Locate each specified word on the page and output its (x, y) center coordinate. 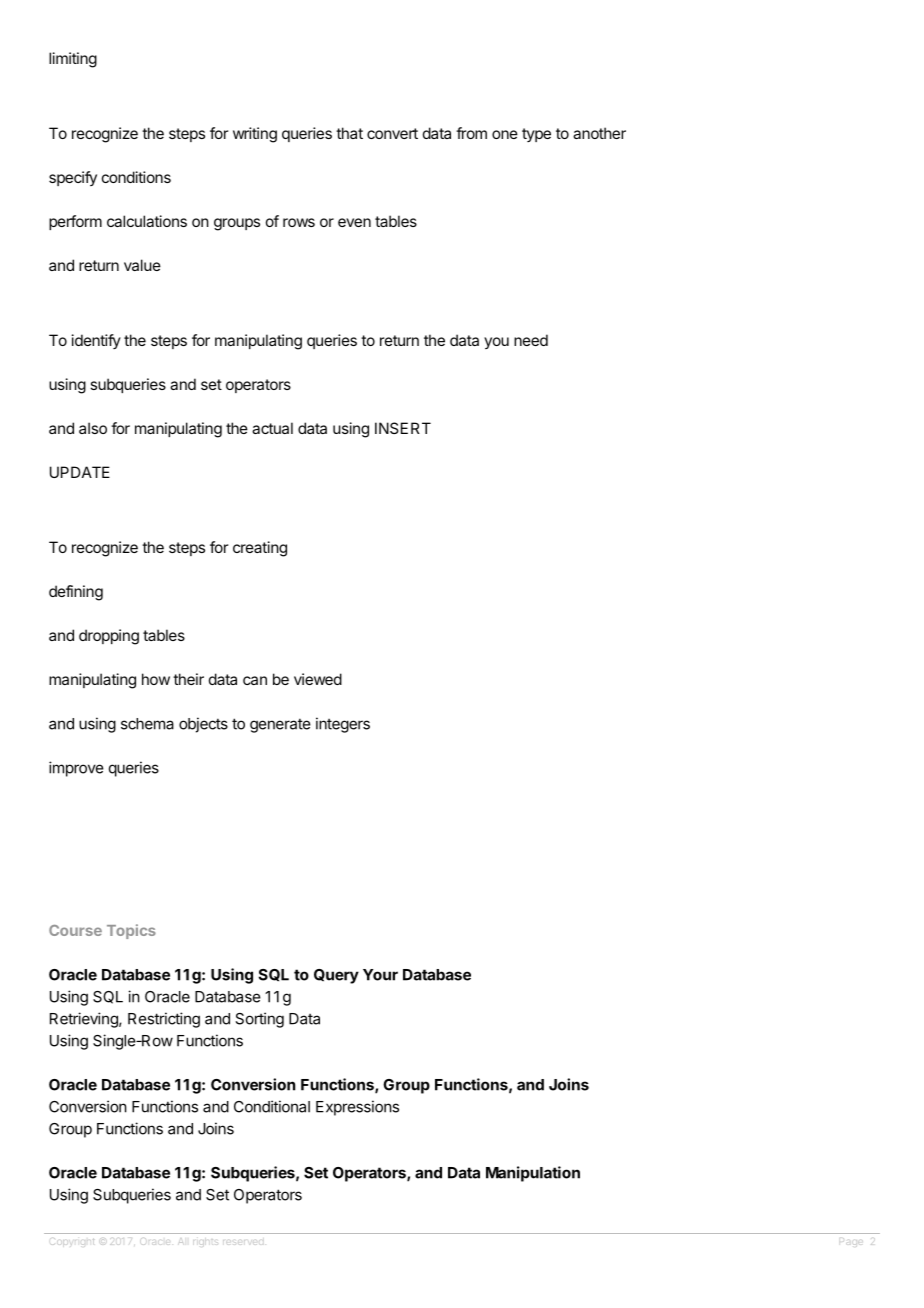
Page (851, 1242)
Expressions (357, 1108)
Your (380, 975)
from (471, 133)
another (599, 133)
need (531, 340)
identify (96, 341)
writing (255, 135)
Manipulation (533, 1174)
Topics (131, 931)
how (156, 679)
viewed (318, 679)
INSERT (403, 428)
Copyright (72, 1242)
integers (343, 725)
